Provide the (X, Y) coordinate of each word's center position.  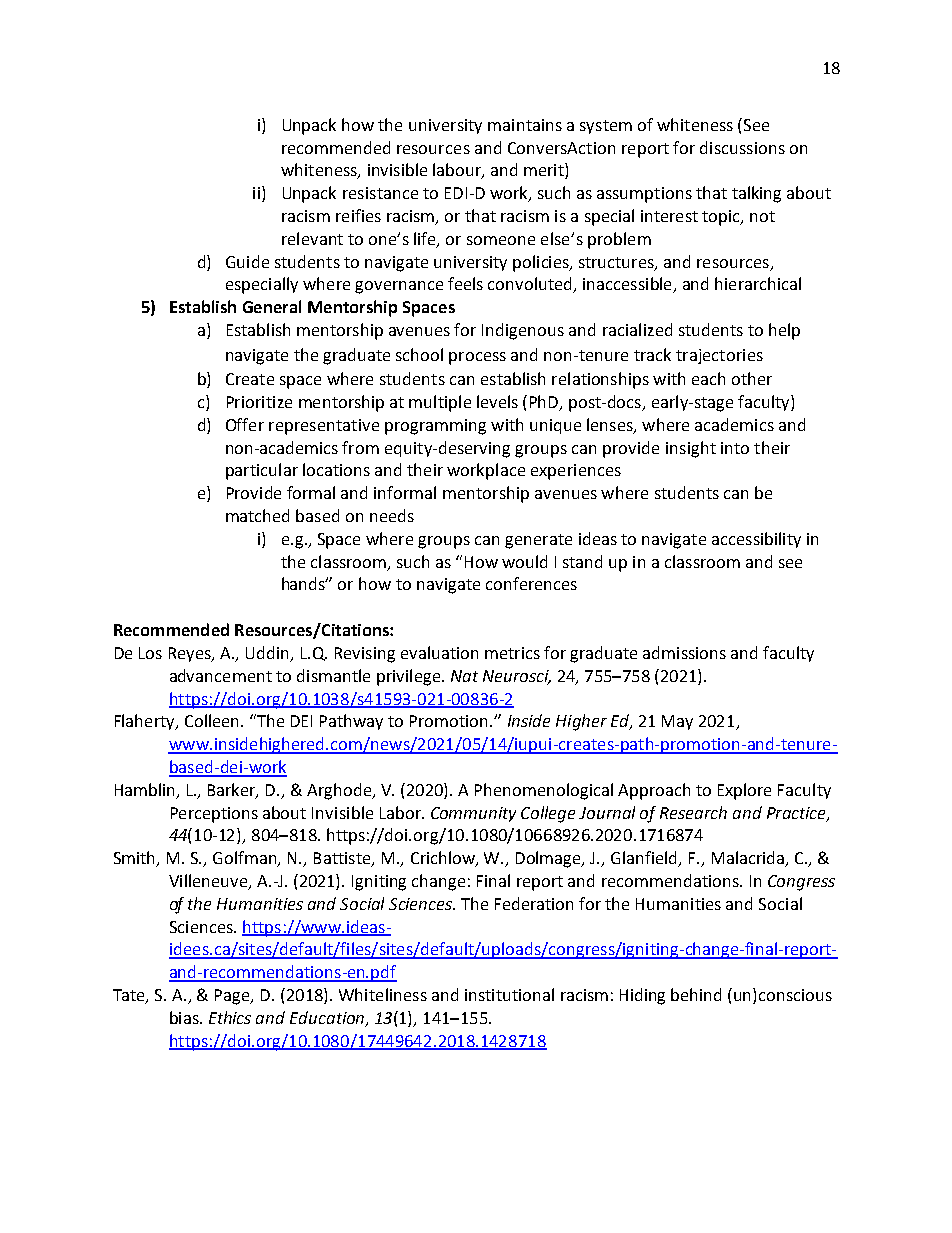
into (735, 448)
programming (435, 427)
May (677, 722)
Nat (464, 676)
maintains (525, 125)
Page (233, 997)
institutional (509, 994)
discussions (742, 147)
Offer (245, 424)
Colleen (213, 720)
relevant (312, 238)
